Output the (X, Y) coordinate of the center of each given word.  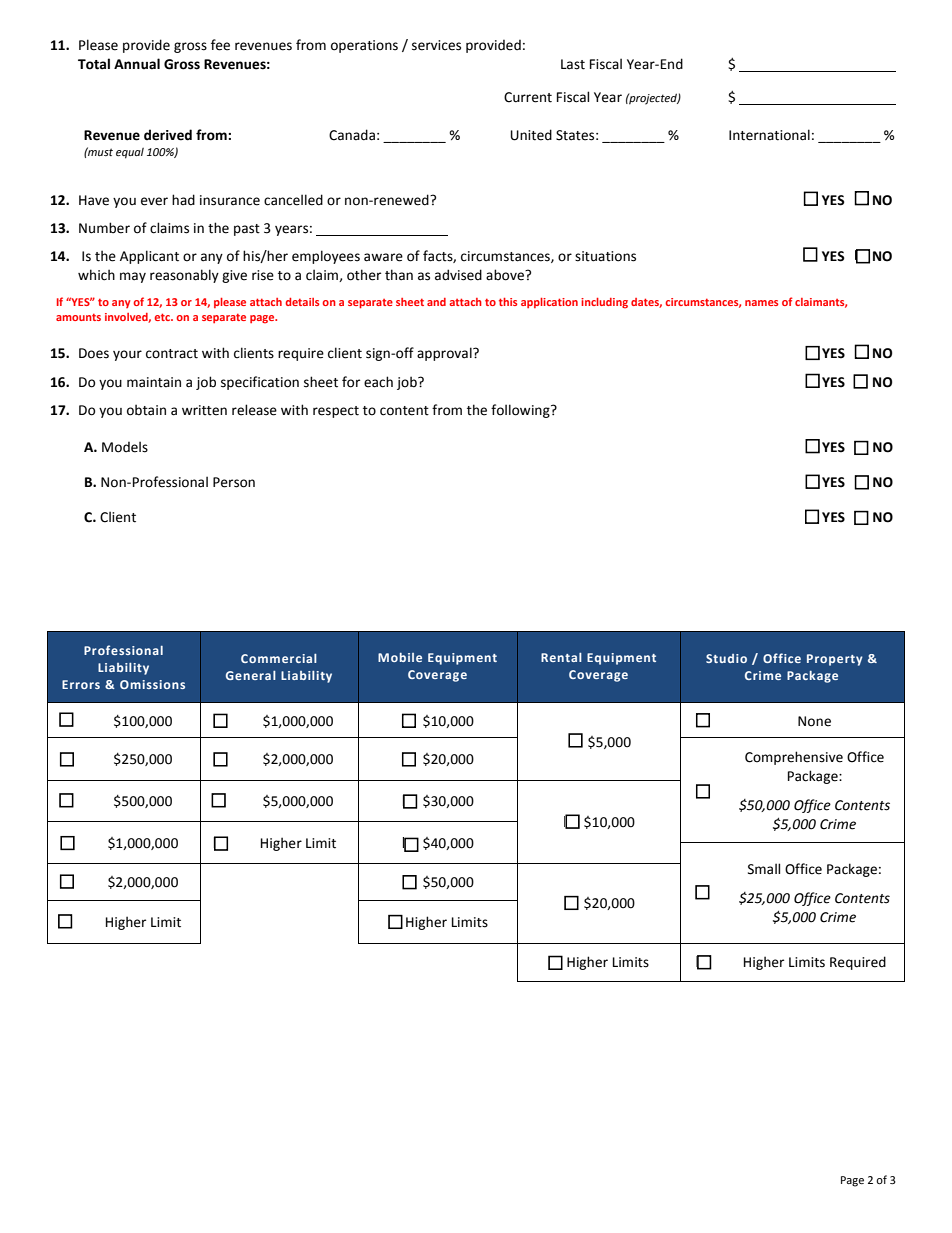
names (761, 303)
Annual (137, 64)
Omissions (152, 684)
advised (458, 275)
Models (125, 447)
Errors (81, 684)
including (604, 303)
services (436, 45)
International (769, 135)
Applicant (149, 257)
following (521, 411)
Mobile (400, 657)
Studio (726, 658)
